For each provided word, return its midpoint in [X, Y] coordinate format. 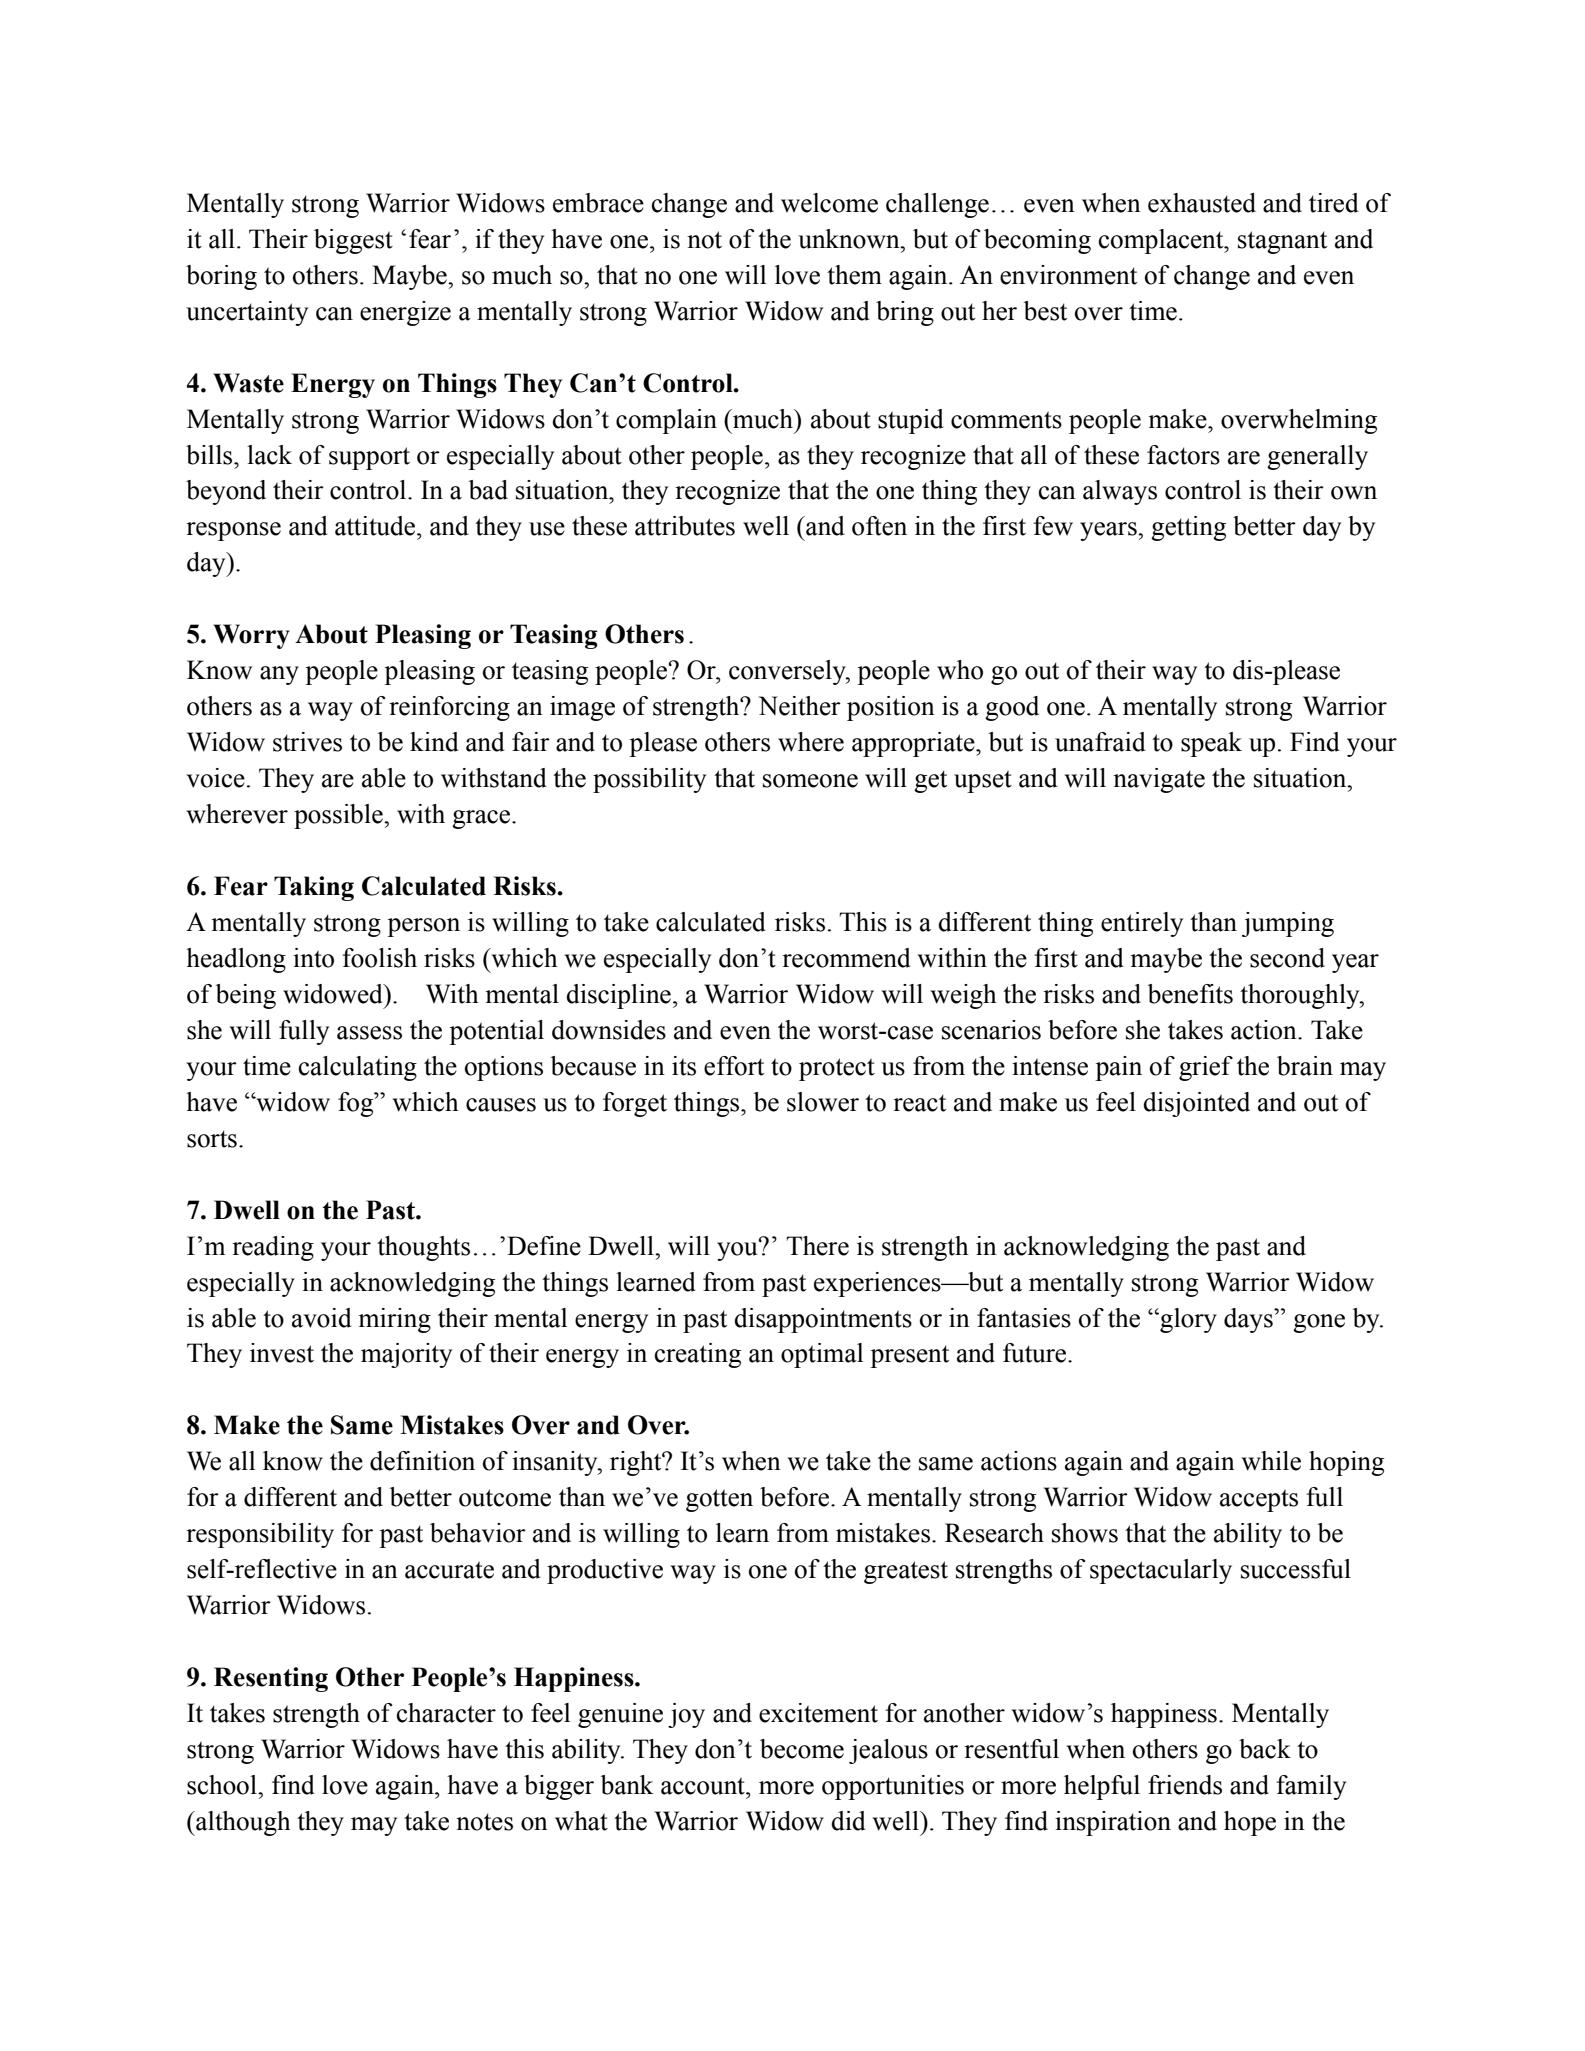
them [854, 275]
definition [422, 1461]
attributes [685, 526]
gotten [719, 1500]
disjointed [1196, 1104]
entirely [1142, 924]
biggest [353, 241]
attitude [376, 526]
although [242, 1823]
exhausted [1202, 203]
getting [1188, 528]
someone [810, 781]
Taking [314, 888]
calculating [358, 1068]
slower [823, 1102]
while [1271, 1461]
